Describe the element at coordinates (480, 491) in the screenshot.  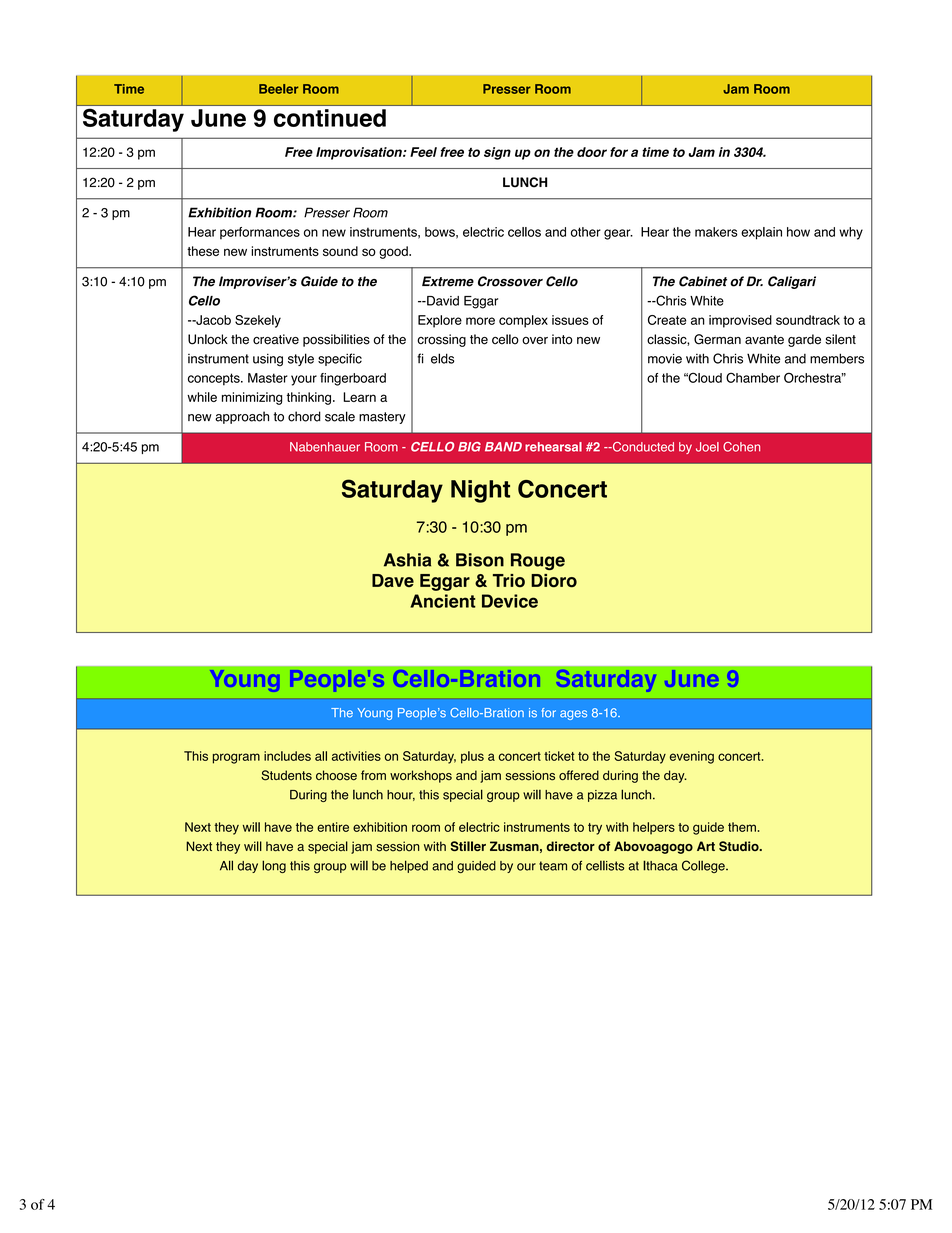
I see `Night` at that location.
